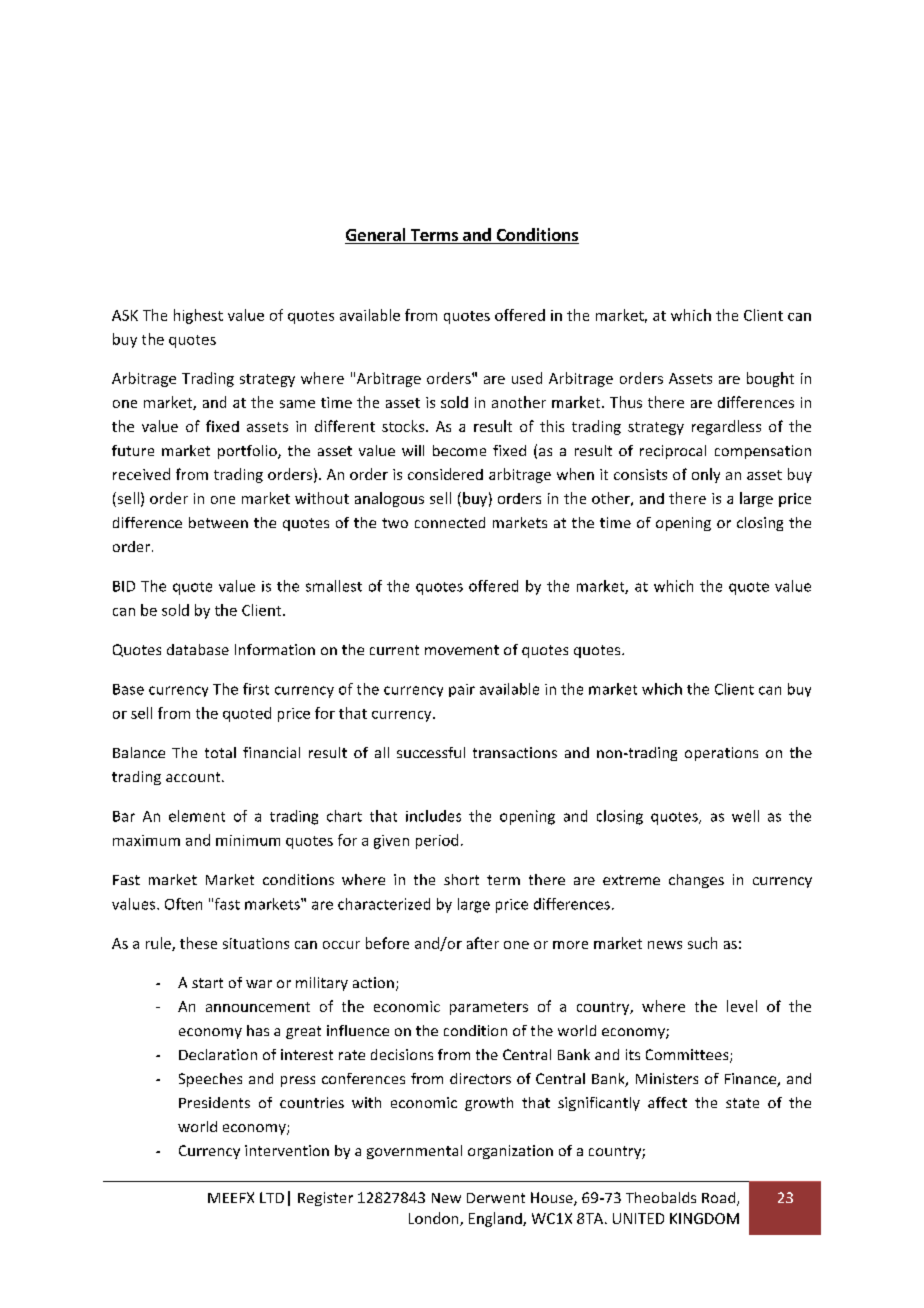 The image size is (924, 1308). I want to click on Road, so click(720, 1199).
